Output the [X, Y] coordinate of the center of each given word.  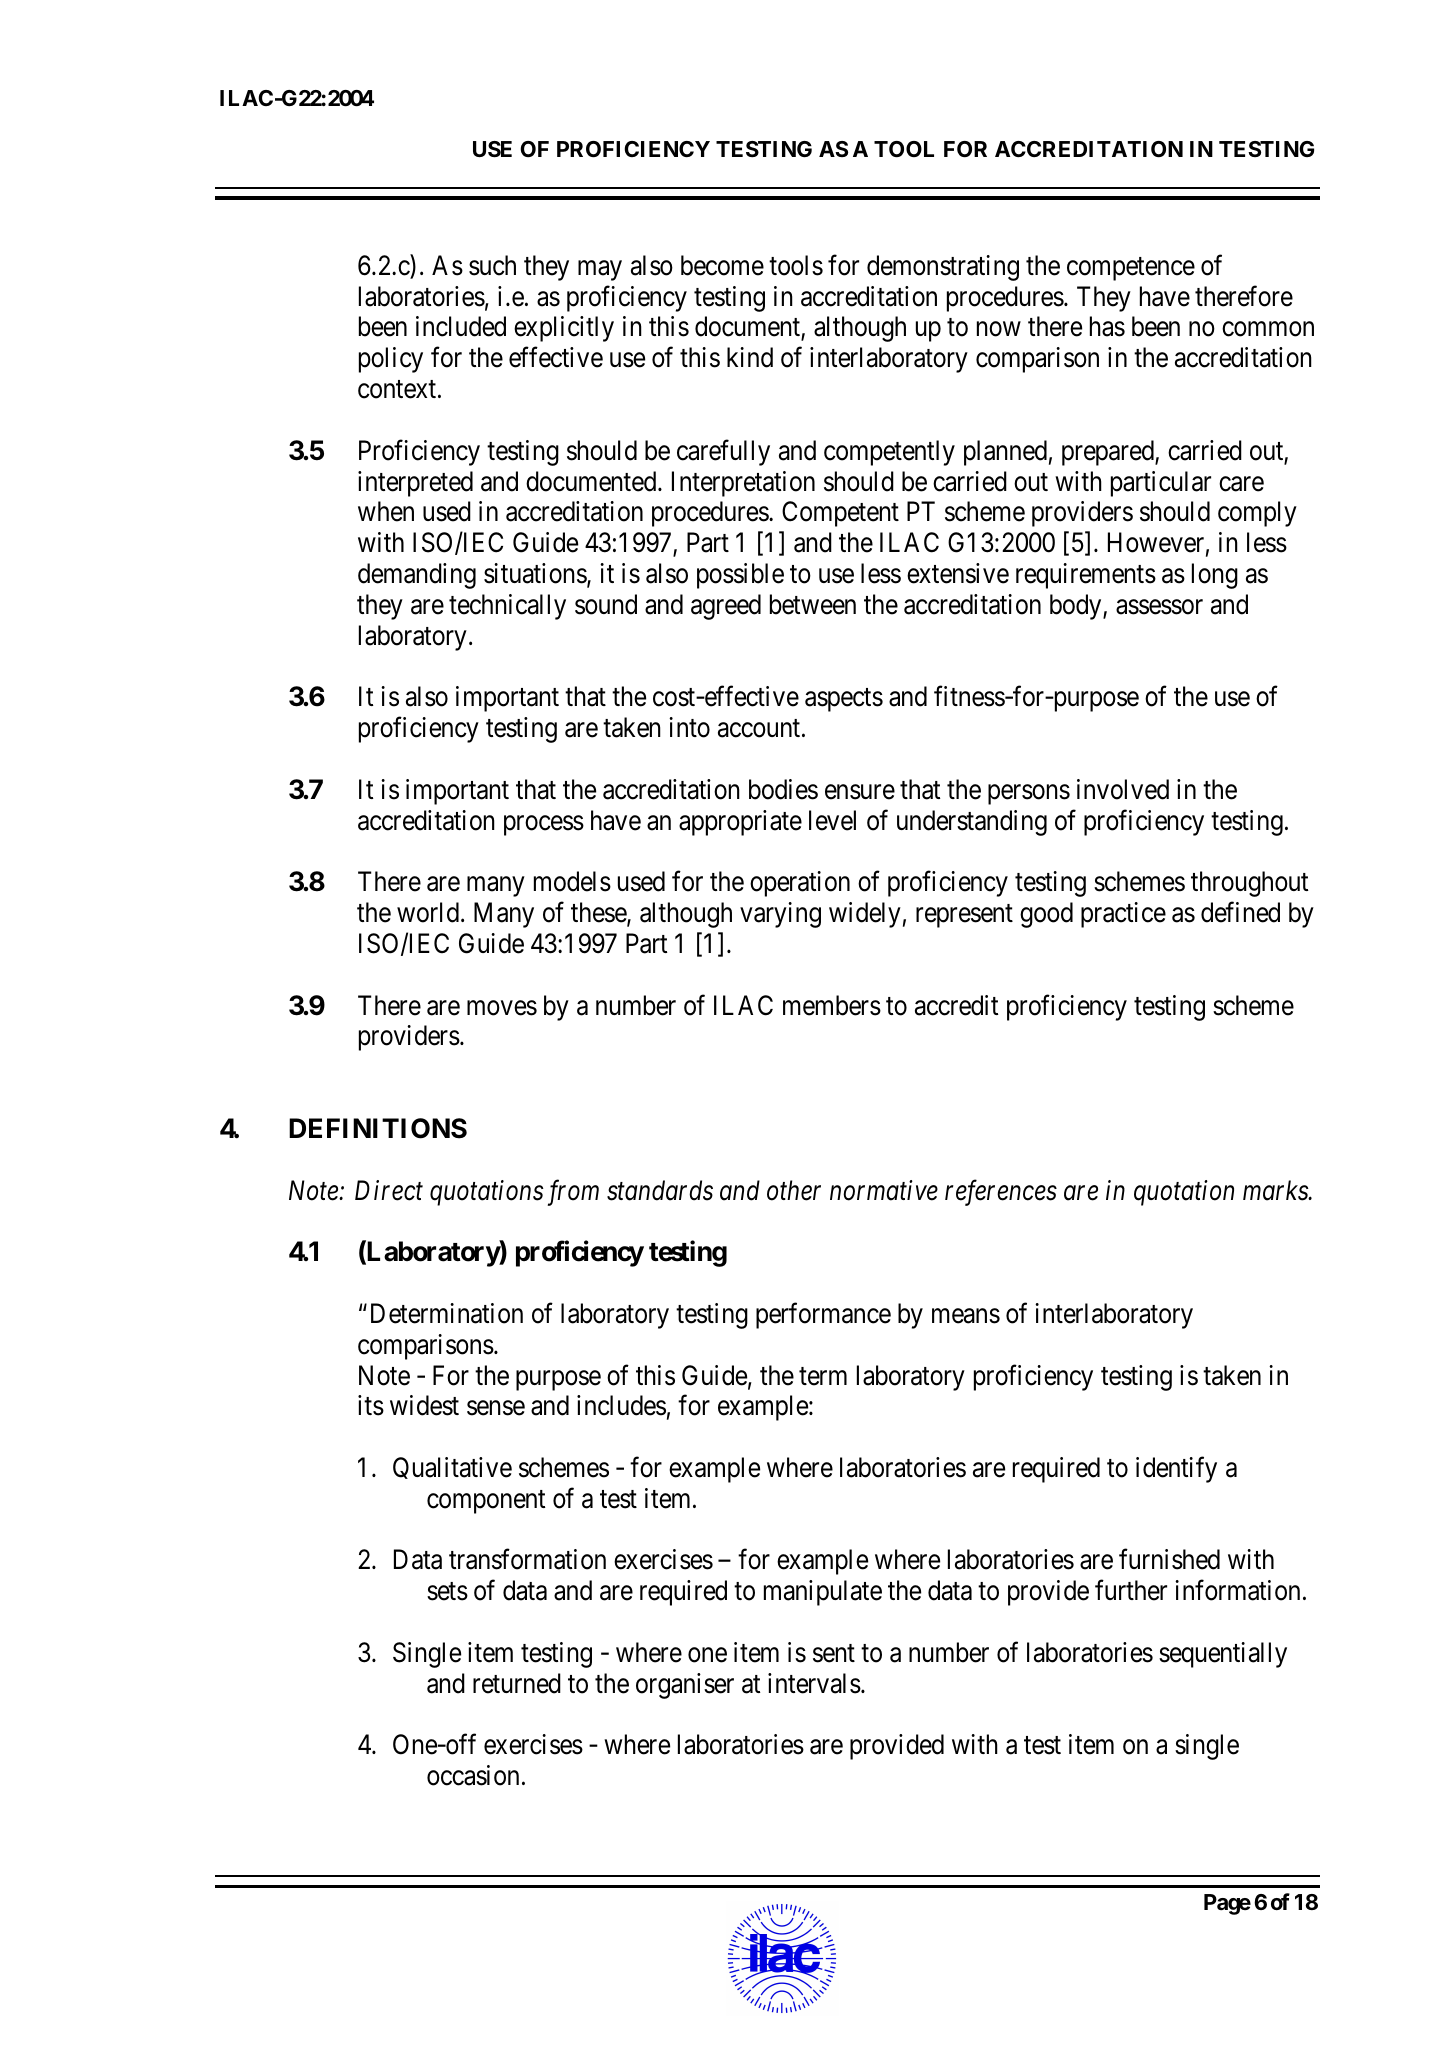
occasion [473, 1775]
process [544, 825]
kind [750, 357]
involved [1123, 789]
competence [1131, 269]
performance [823, 1316]
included [461, 326]
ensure [860, 792]
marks [1276, 1190]
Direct [389, 1190]
